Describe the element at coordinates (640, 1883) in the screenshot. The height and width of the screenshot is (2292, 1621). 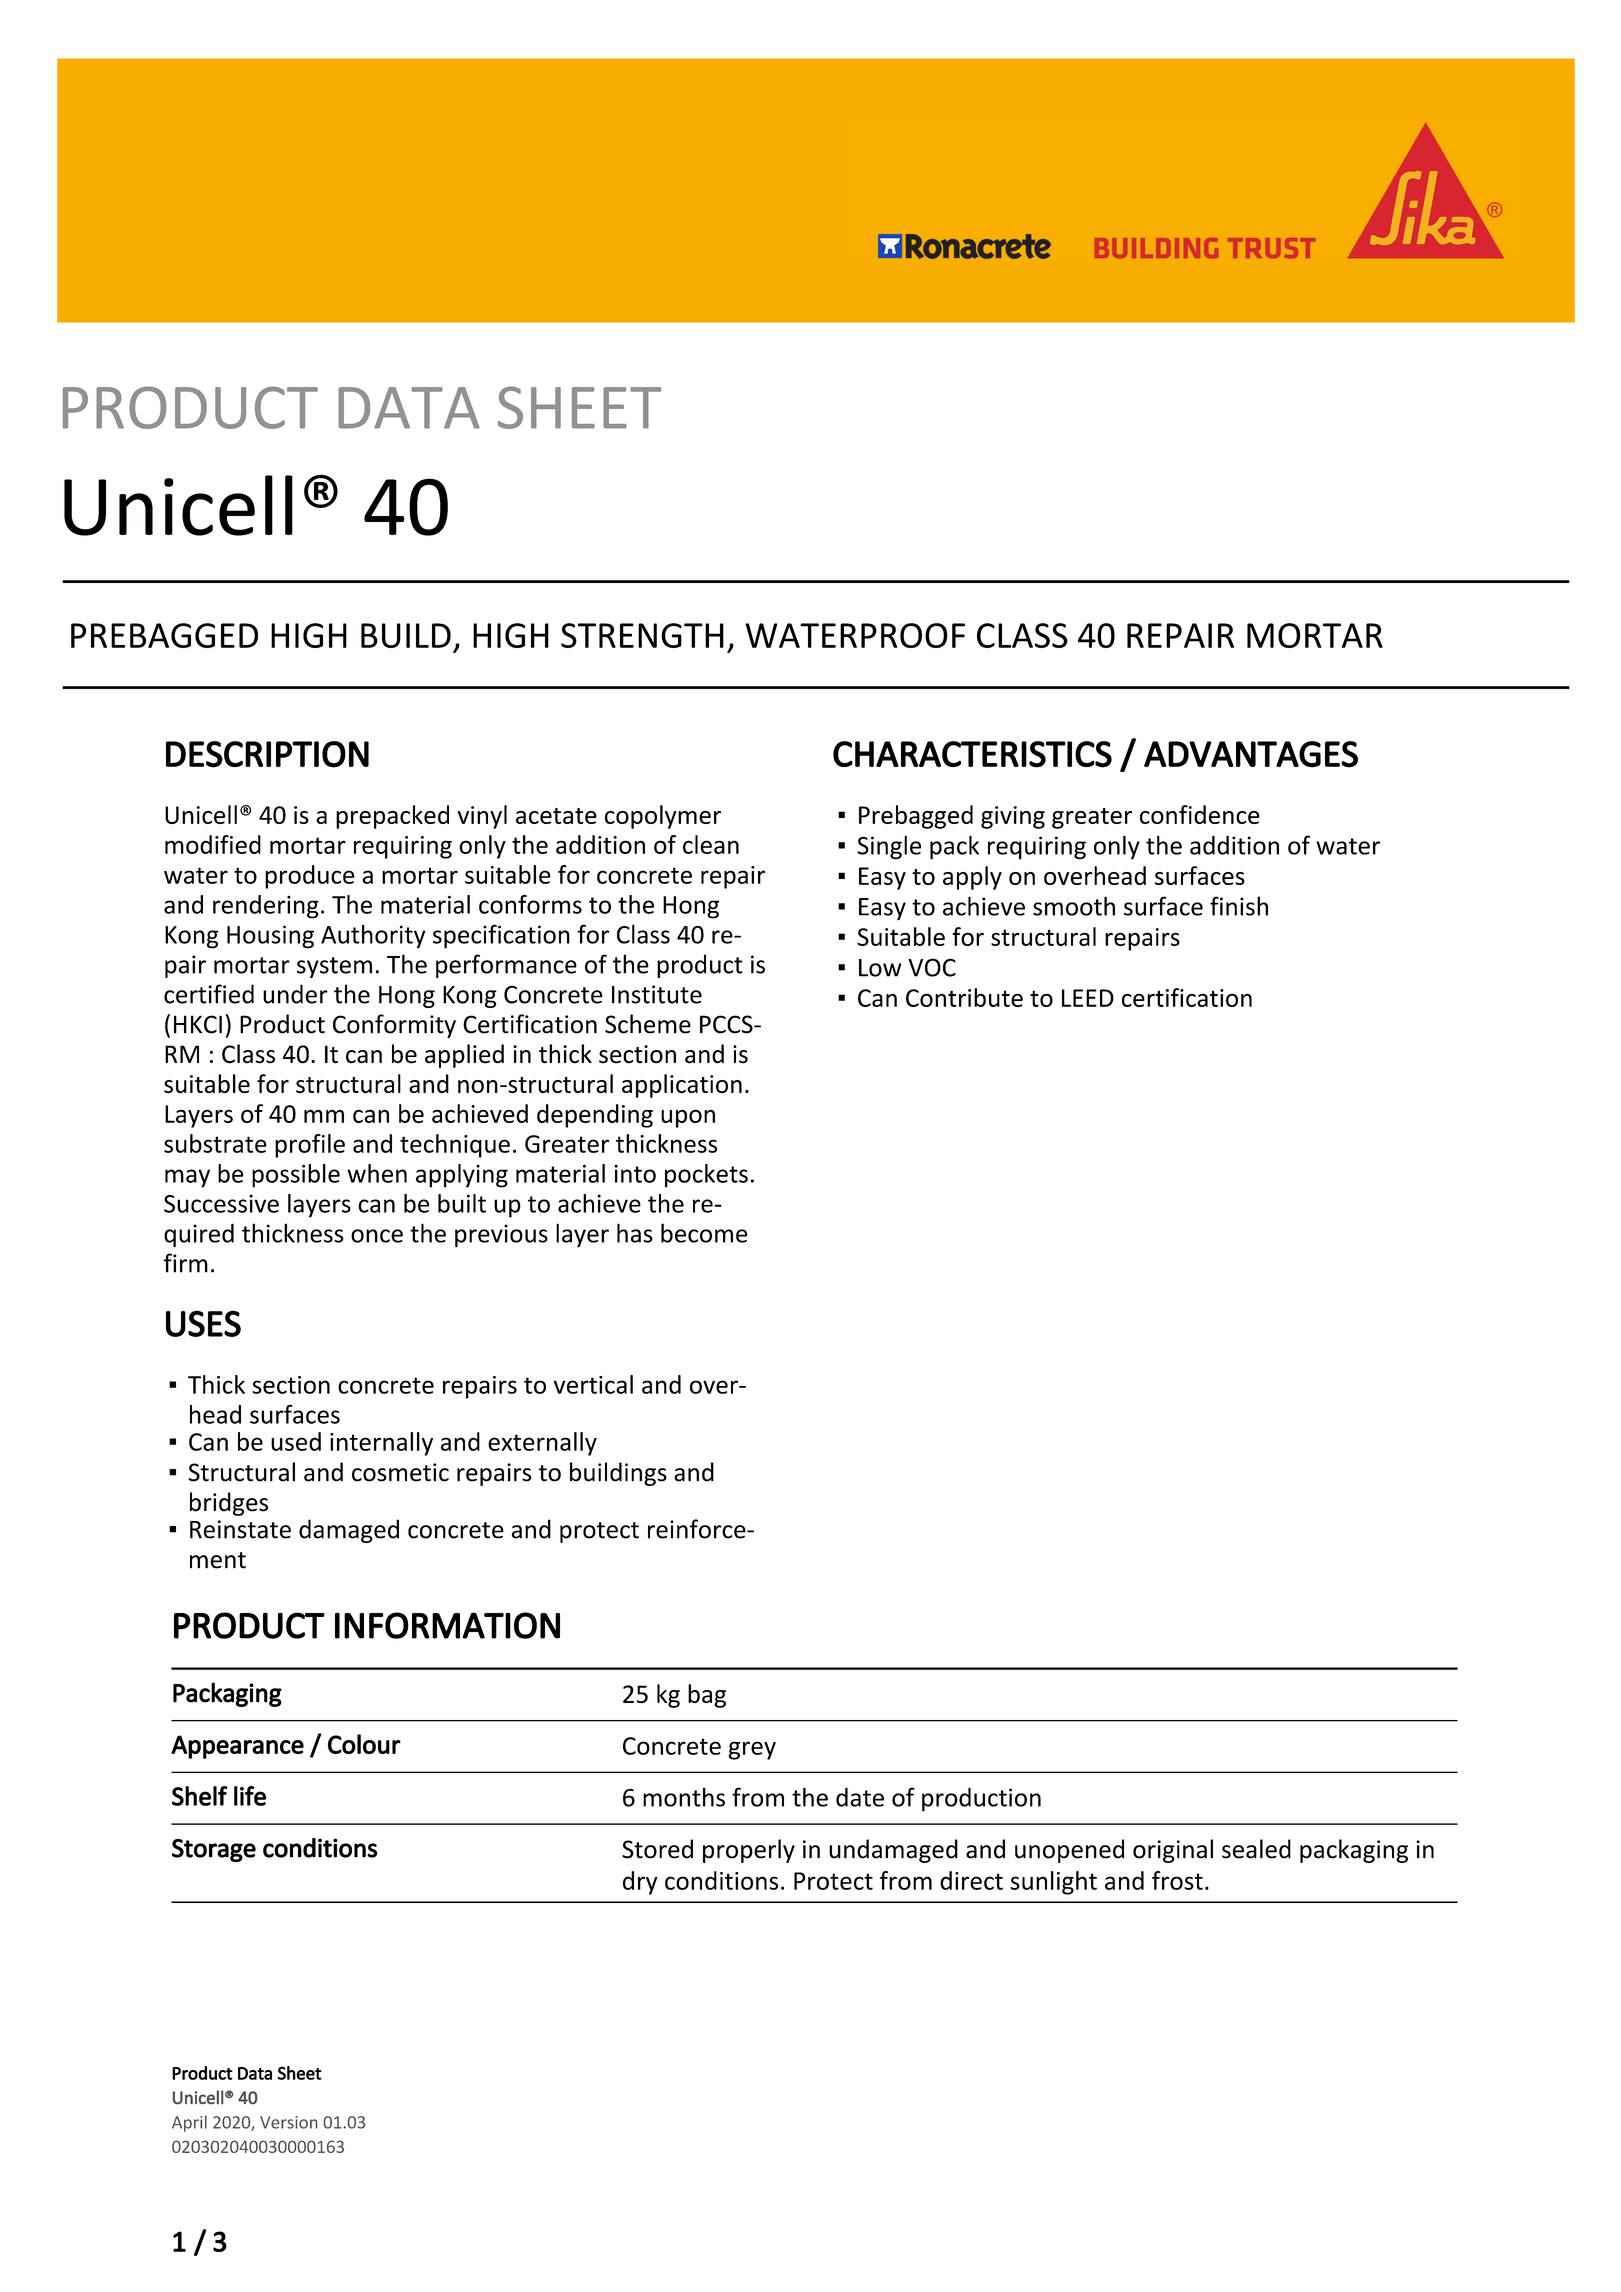
I see `dry` at that location.
